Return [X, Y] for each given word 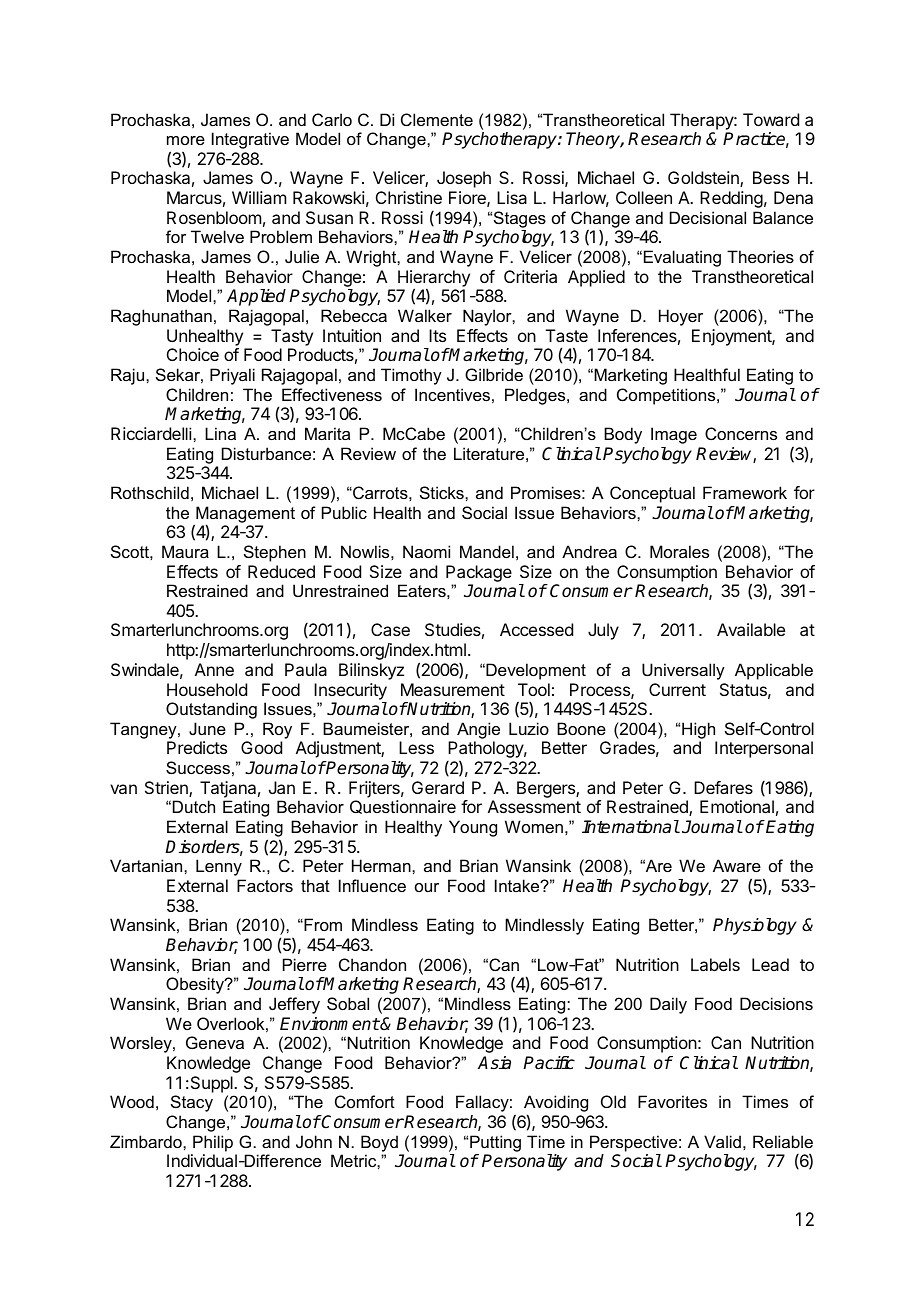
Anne [214, 669]
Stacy [192, 1103]
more [186, 140]
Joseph [464, 179]
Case [390, 629]
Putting [495, 1143]
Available [751, 629]
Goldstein [704, 179]
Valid [722, 1141]
